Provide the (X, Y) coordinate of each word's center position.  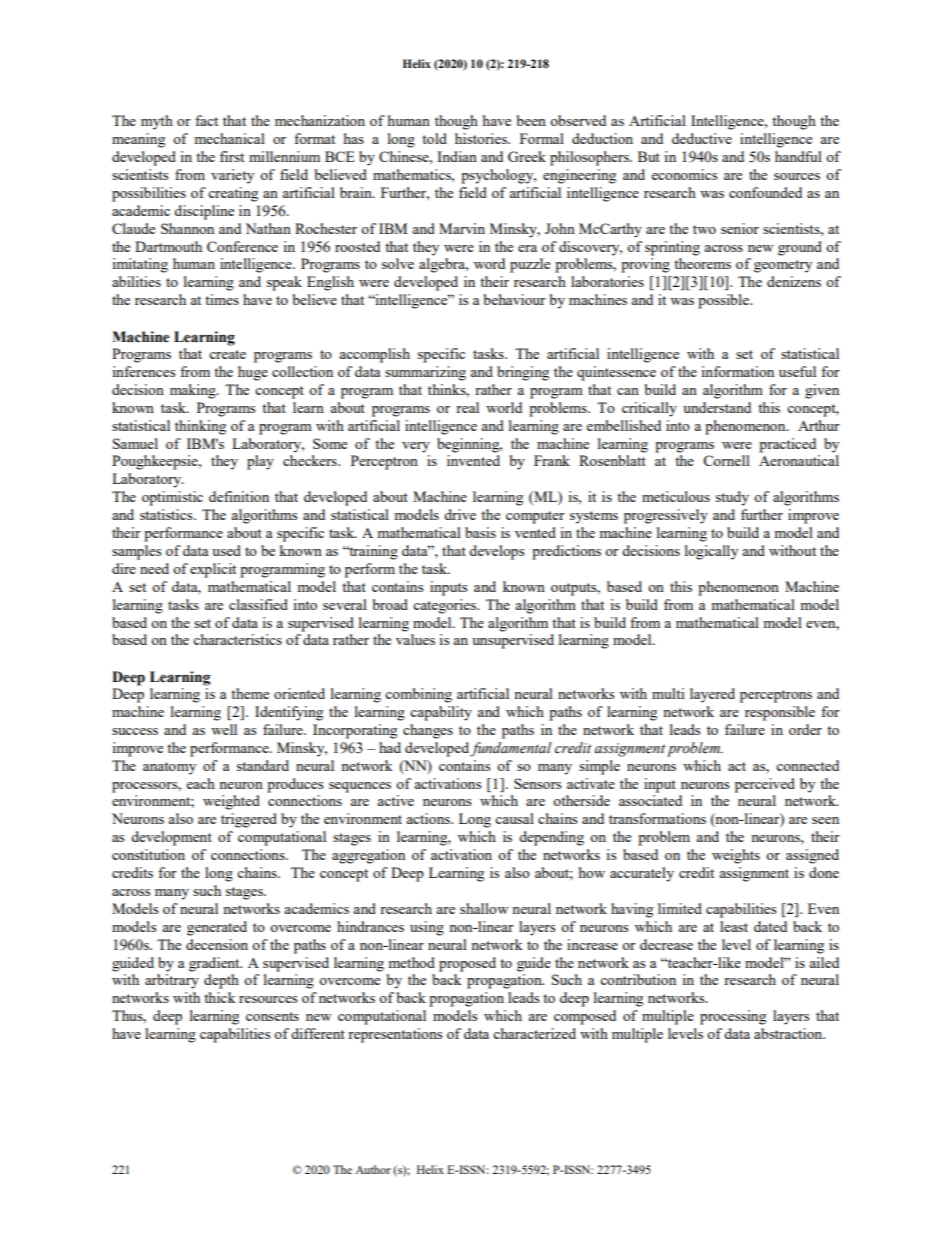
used (226, 550)
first (232, 156)
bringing (523, 373)
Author (373, 1169)
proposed (467, 964)
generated (217, 928)
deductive (702, 138)
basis (480, 532)
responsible (780, 713)
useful (797, 371)
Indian (457, 156)
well (224, 729)
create (227, 354)
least (734, 926)
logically (711, 552)
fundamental (511, 749)
